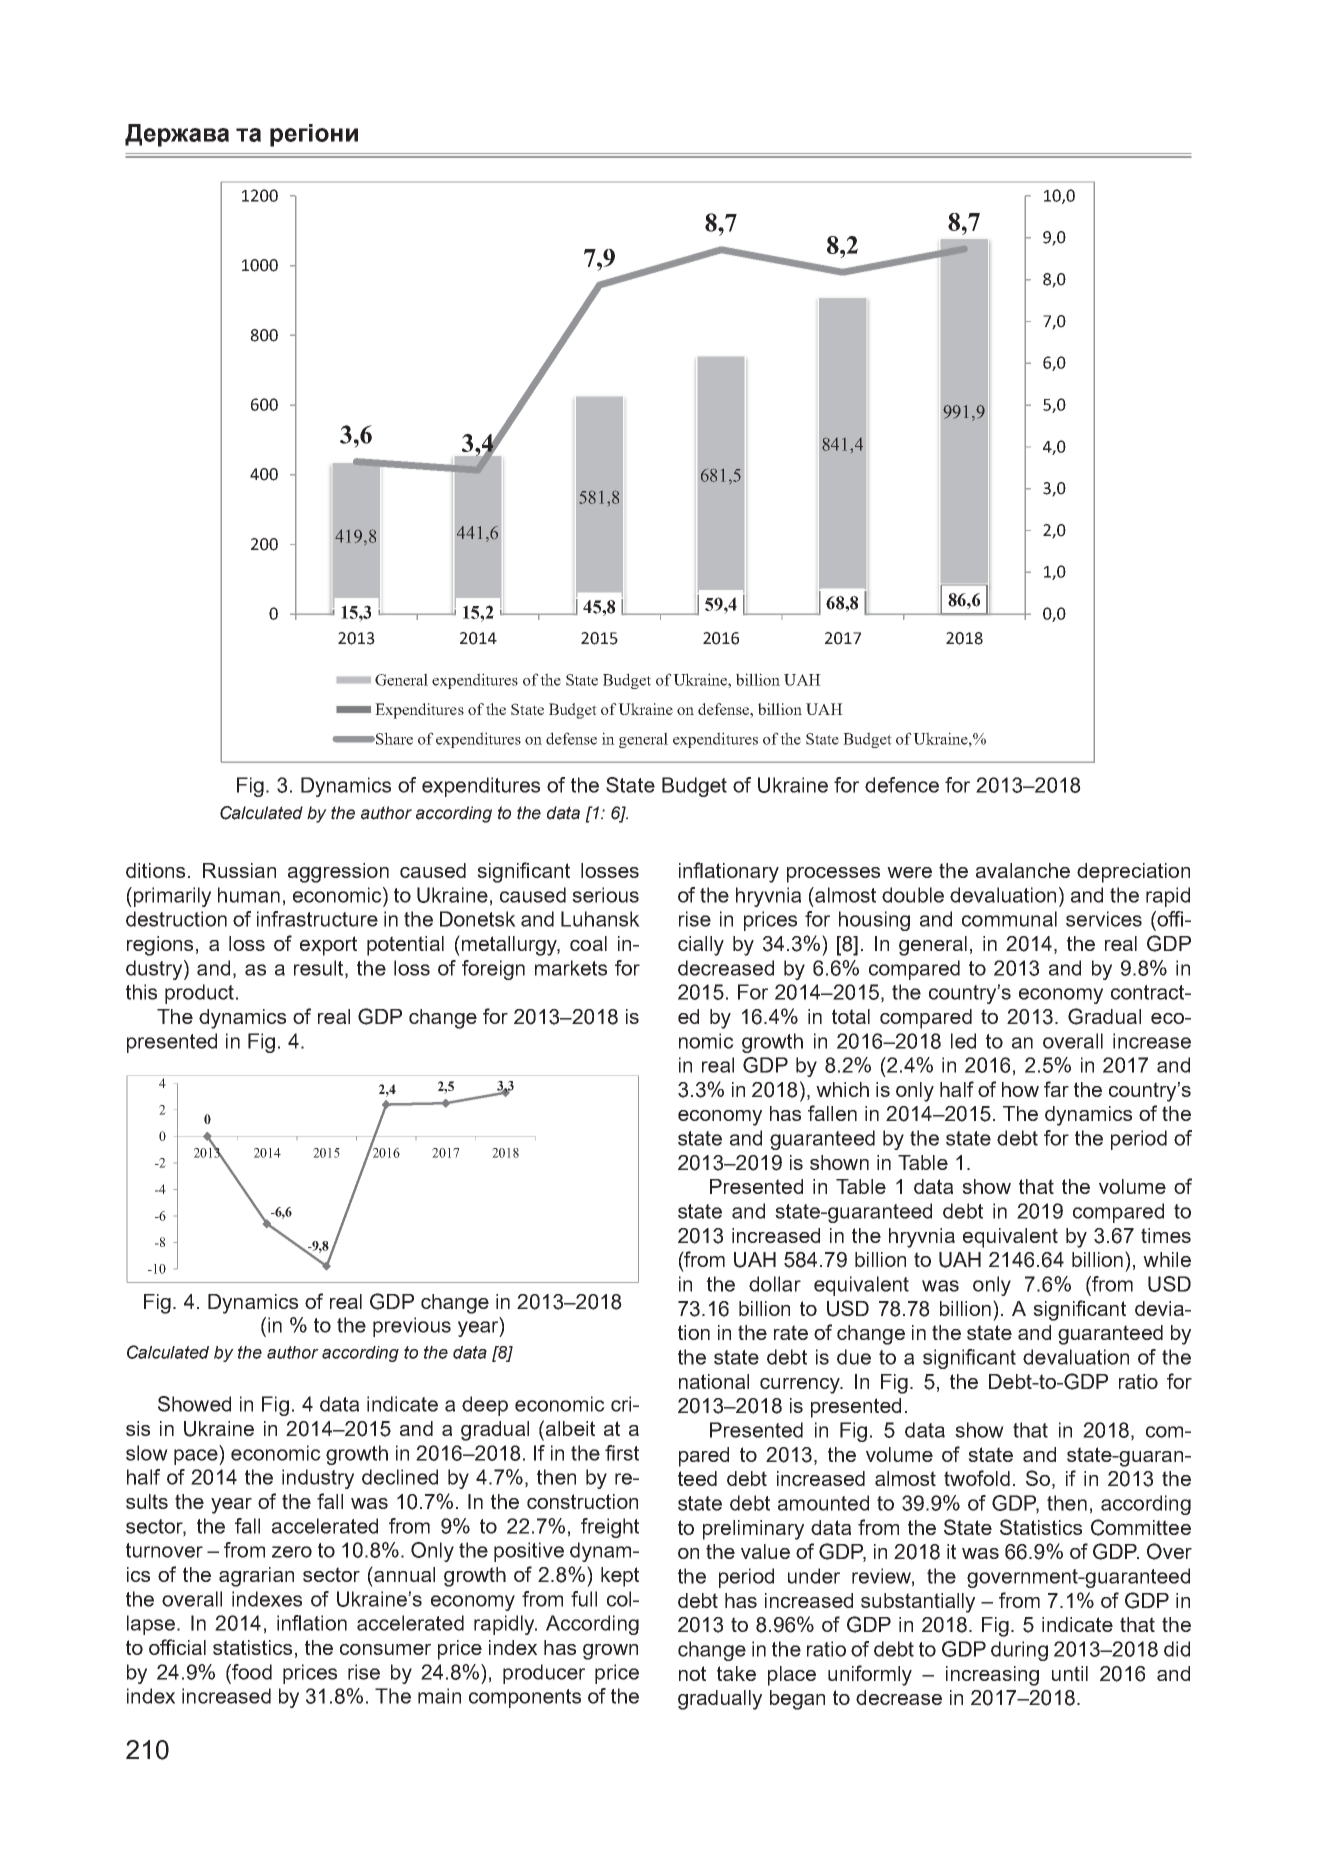  I want to click on avalanche, so click(1023, 870).
